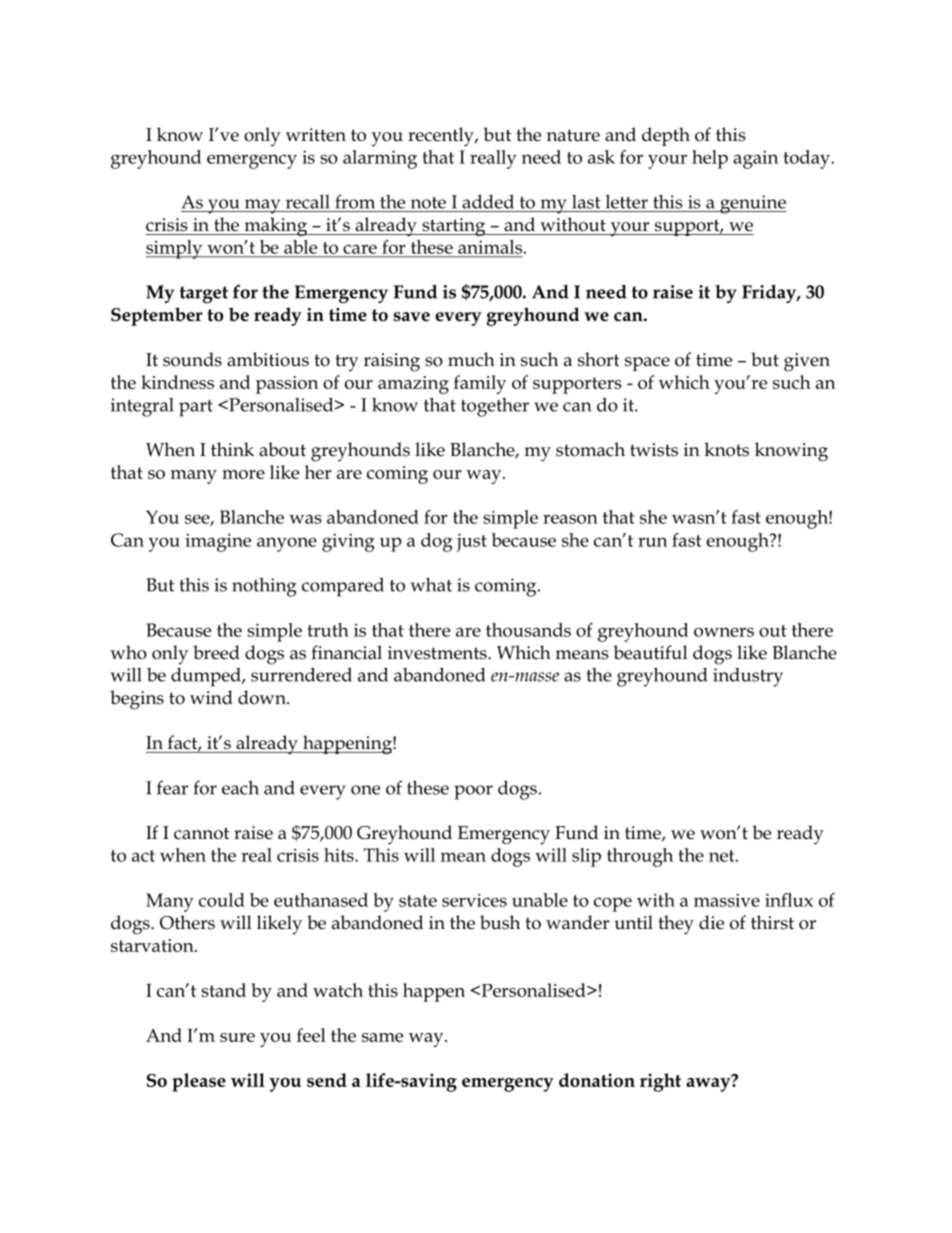  I want to click on poor, so click(473, 792).
